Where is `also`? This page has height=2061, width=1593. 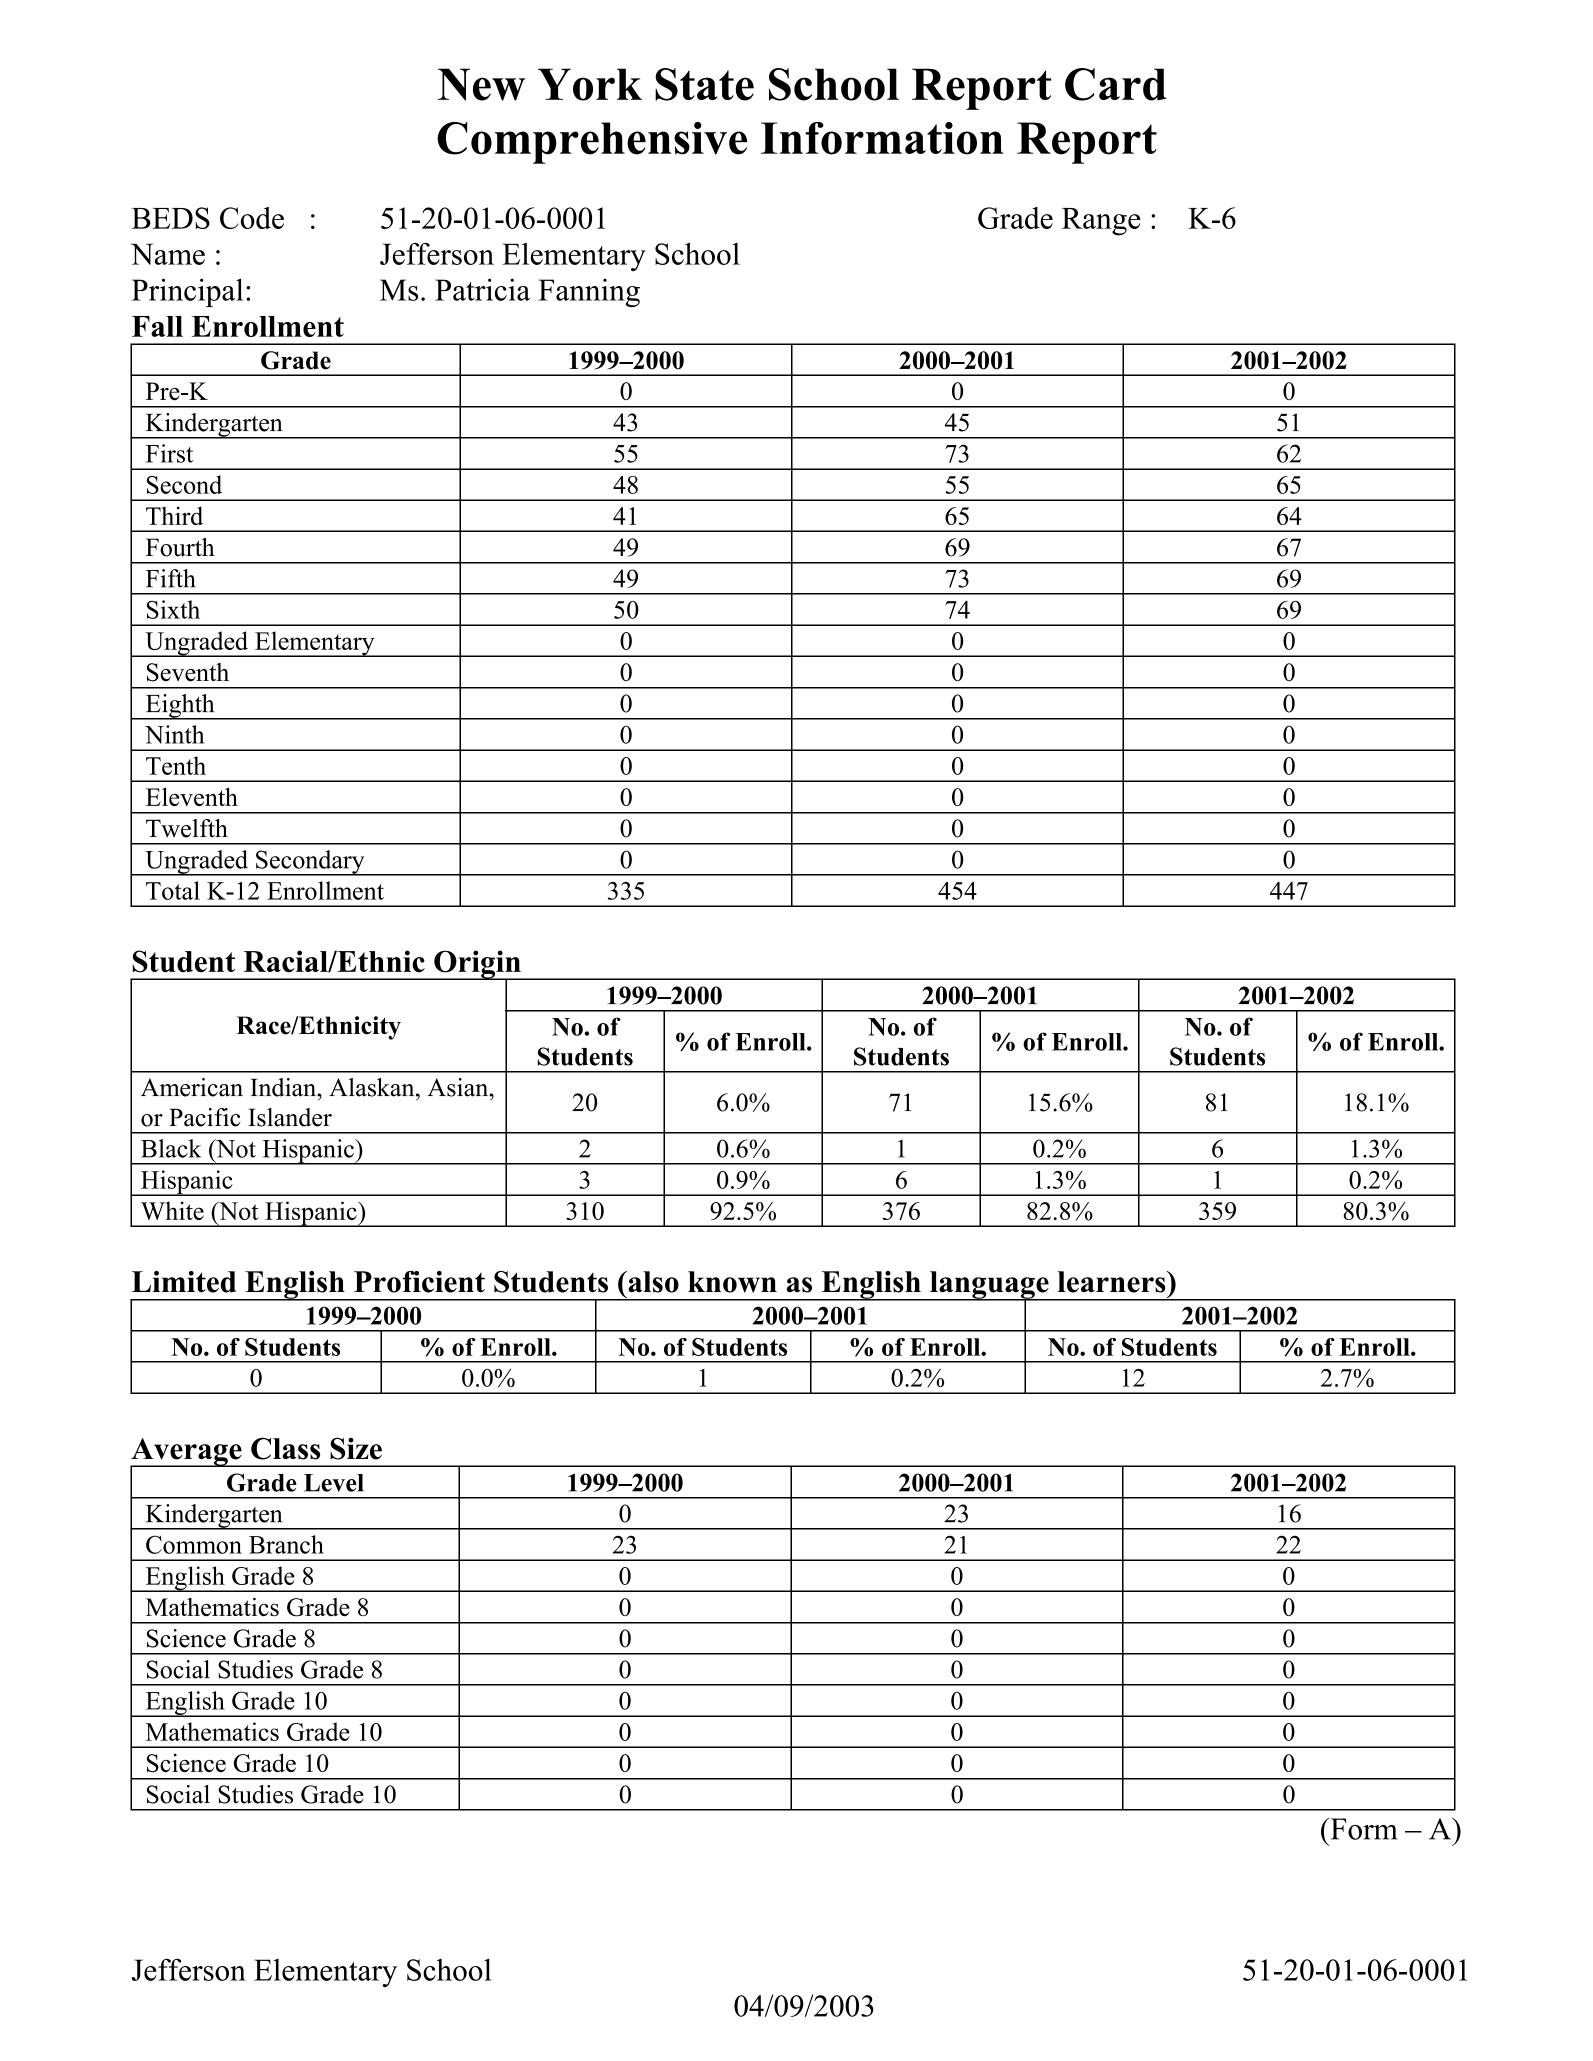 also is located at coordinates (652, 1282).
